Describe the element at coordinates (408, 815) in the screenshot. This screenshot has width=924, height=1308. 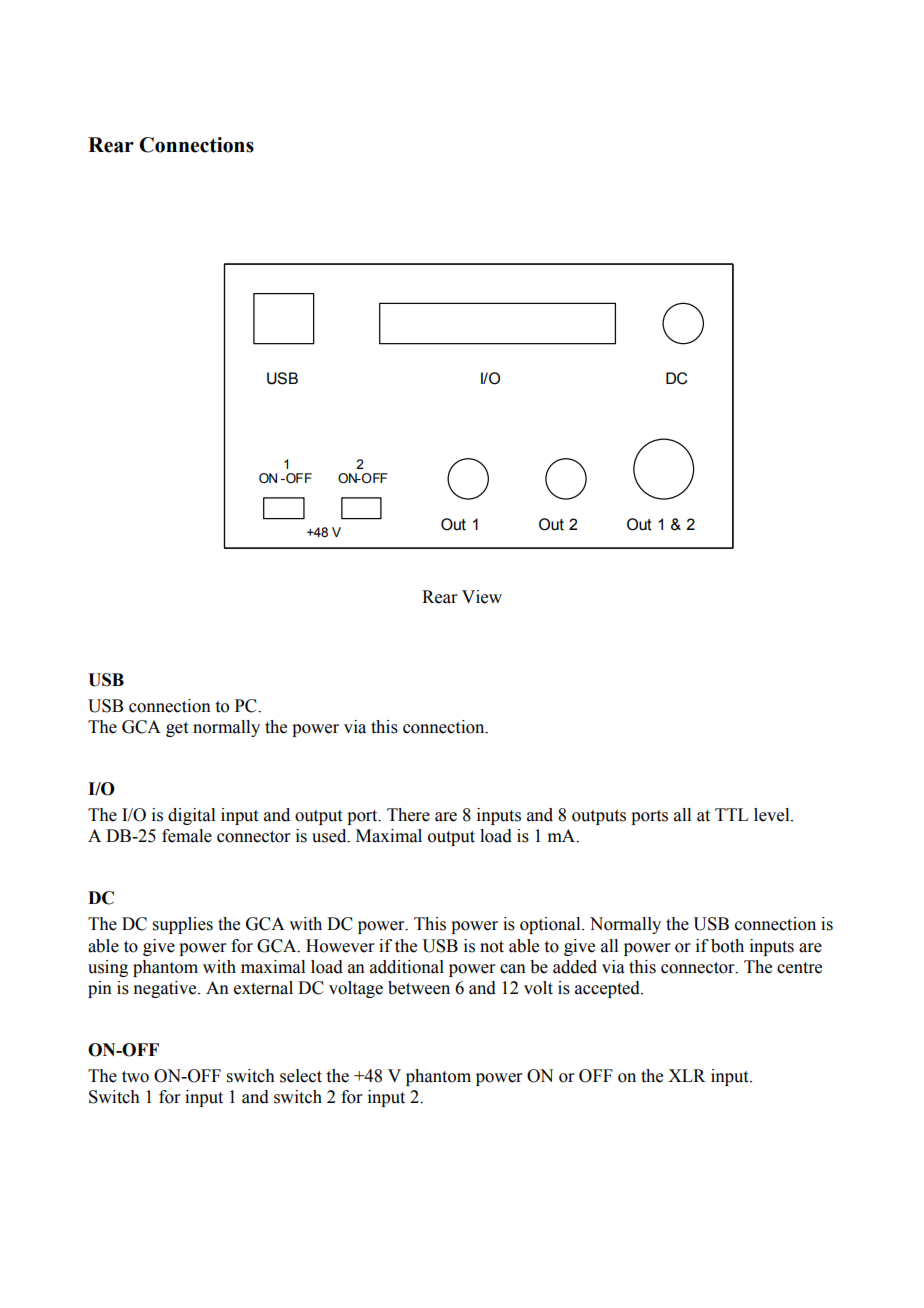
I see `There` at that location.
